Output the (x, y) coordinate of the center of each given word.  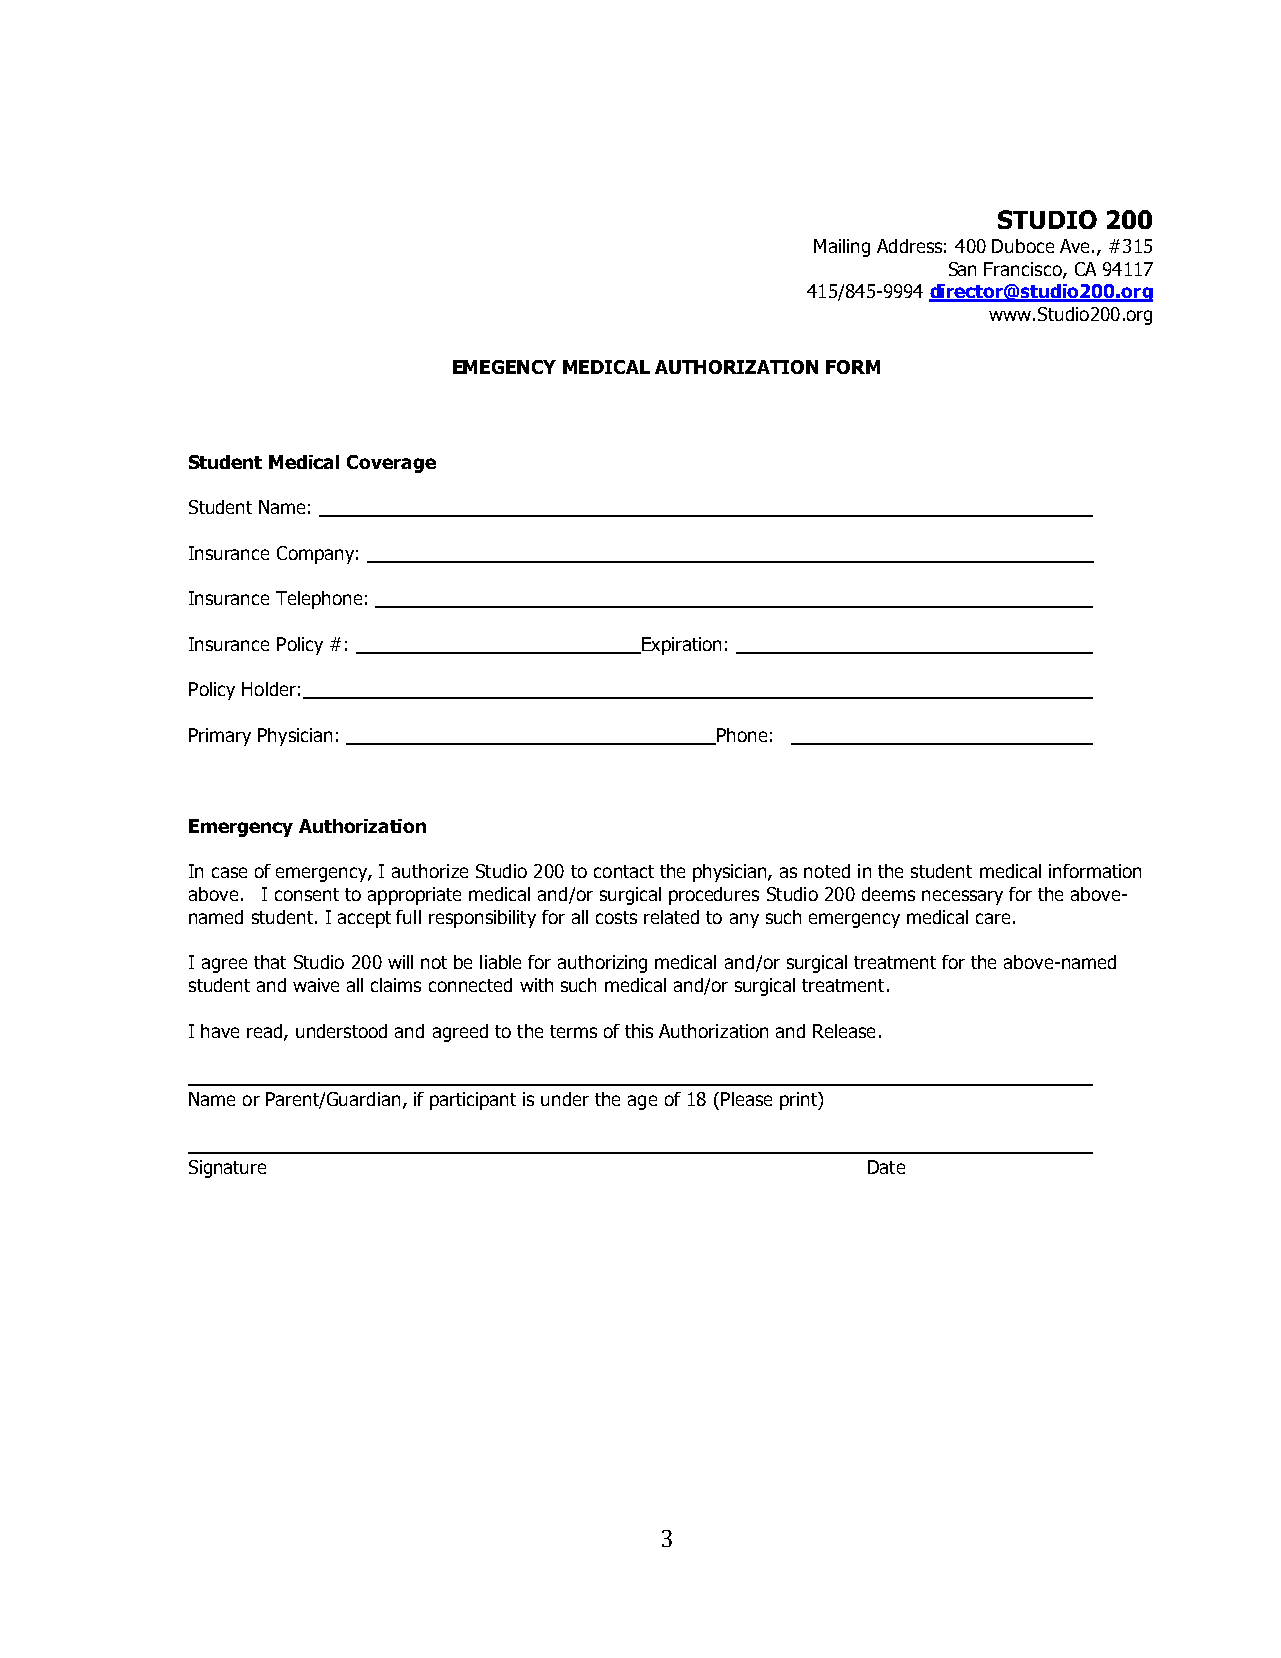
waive (316, 985)
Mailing (842, 248)
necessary (962, 897)
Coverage (391, 464)
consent (307, 894)
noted (827, 871)
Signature (227, 1169)
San (962, 269)
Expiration (680, 646)
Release (844, 1031)
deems (888, 894)
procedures (714, 896)
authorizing (602, 964)
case (229, 872)
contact (624, 871)
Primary (220, 737)
